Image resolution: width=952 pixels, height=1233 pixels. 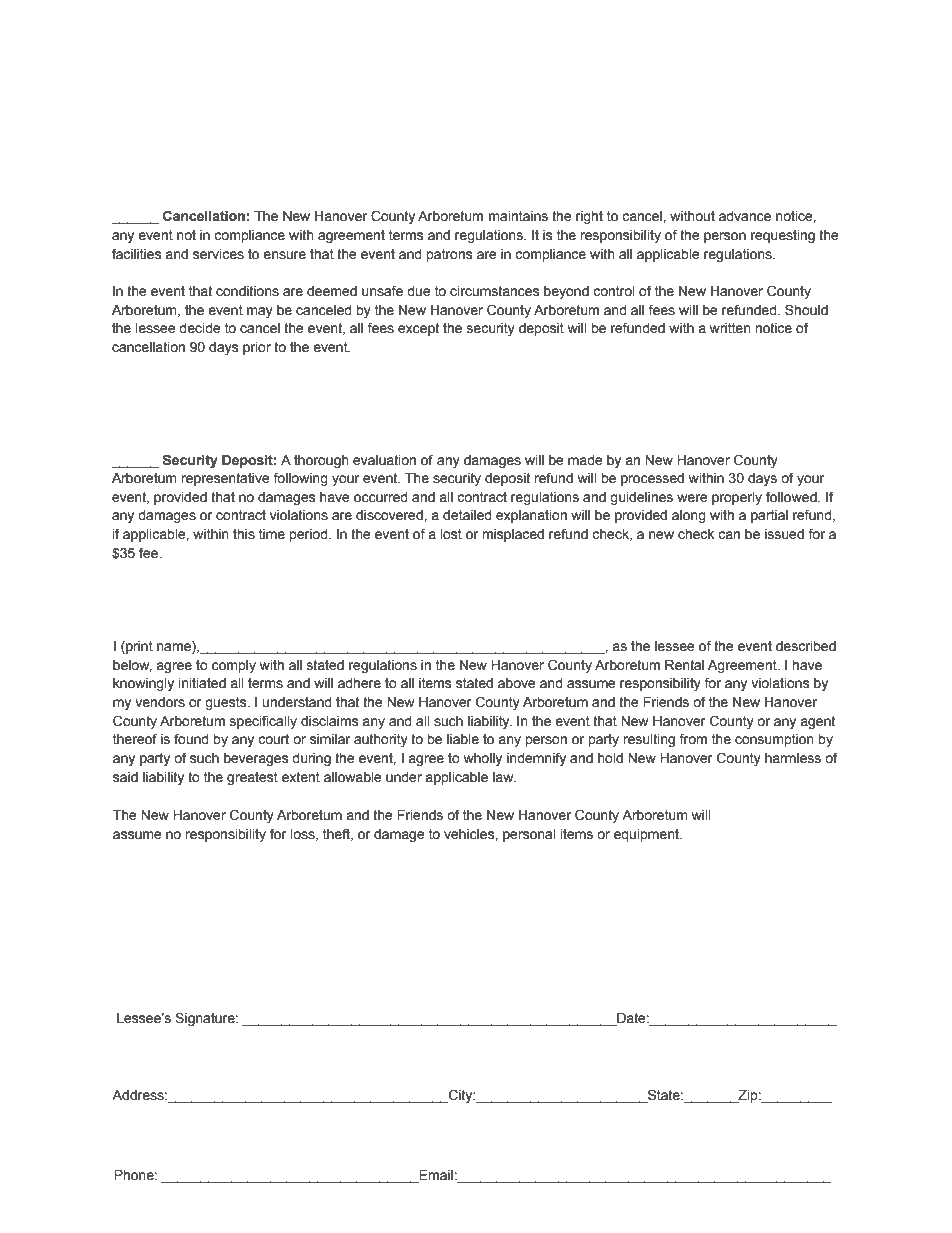 I want to click on Rental, so click(x=684, y=665).
